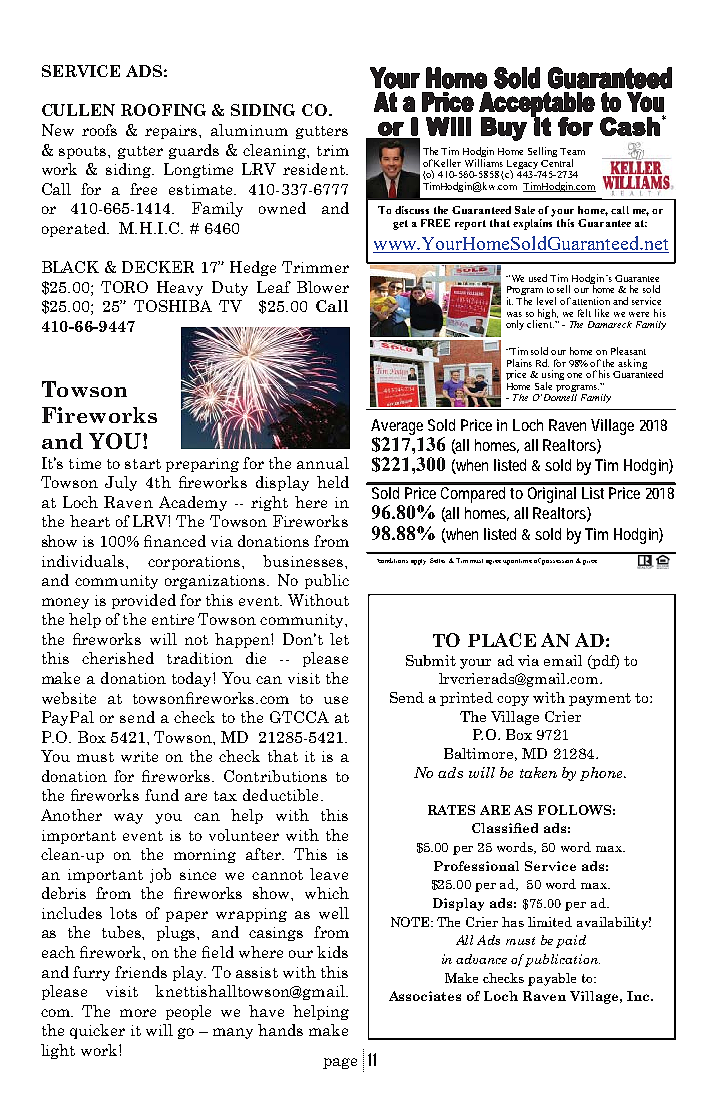  Describe the element at coordinates (315, 169) in the image. I see `resident` at that location.
